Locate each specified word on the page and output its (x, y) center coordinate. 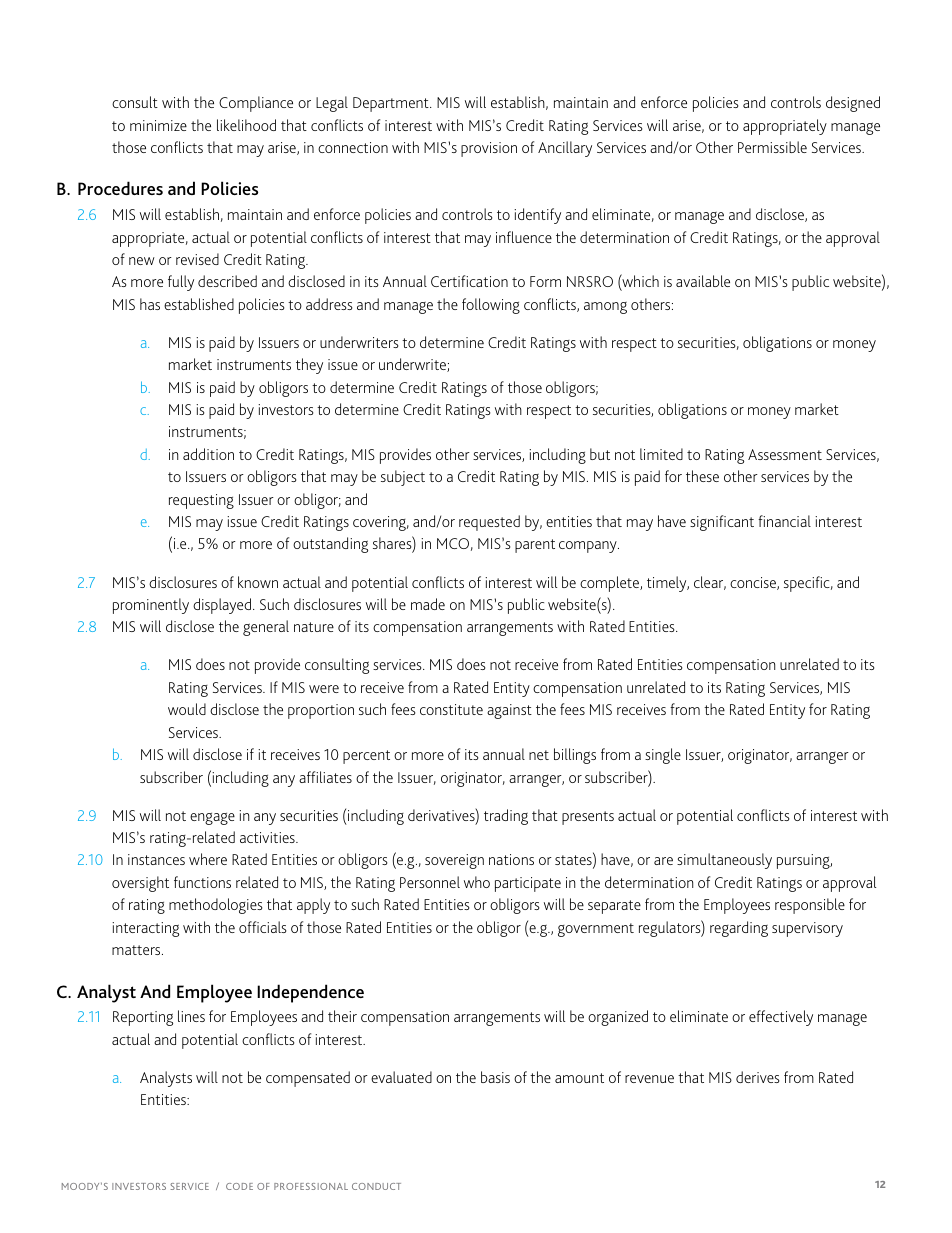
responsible (810, 906)
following (491, 306)
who (477, 882)
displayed (222, 606)
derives (757, 1077)
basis (495, 1077)
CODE (239, 1186)
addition (208, 454)
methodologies (215, 906)
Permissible (772, 147)
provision (489, 149)
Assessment (785, 454)
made (428, 604)
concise (754, 583)
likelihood (246, 125)
